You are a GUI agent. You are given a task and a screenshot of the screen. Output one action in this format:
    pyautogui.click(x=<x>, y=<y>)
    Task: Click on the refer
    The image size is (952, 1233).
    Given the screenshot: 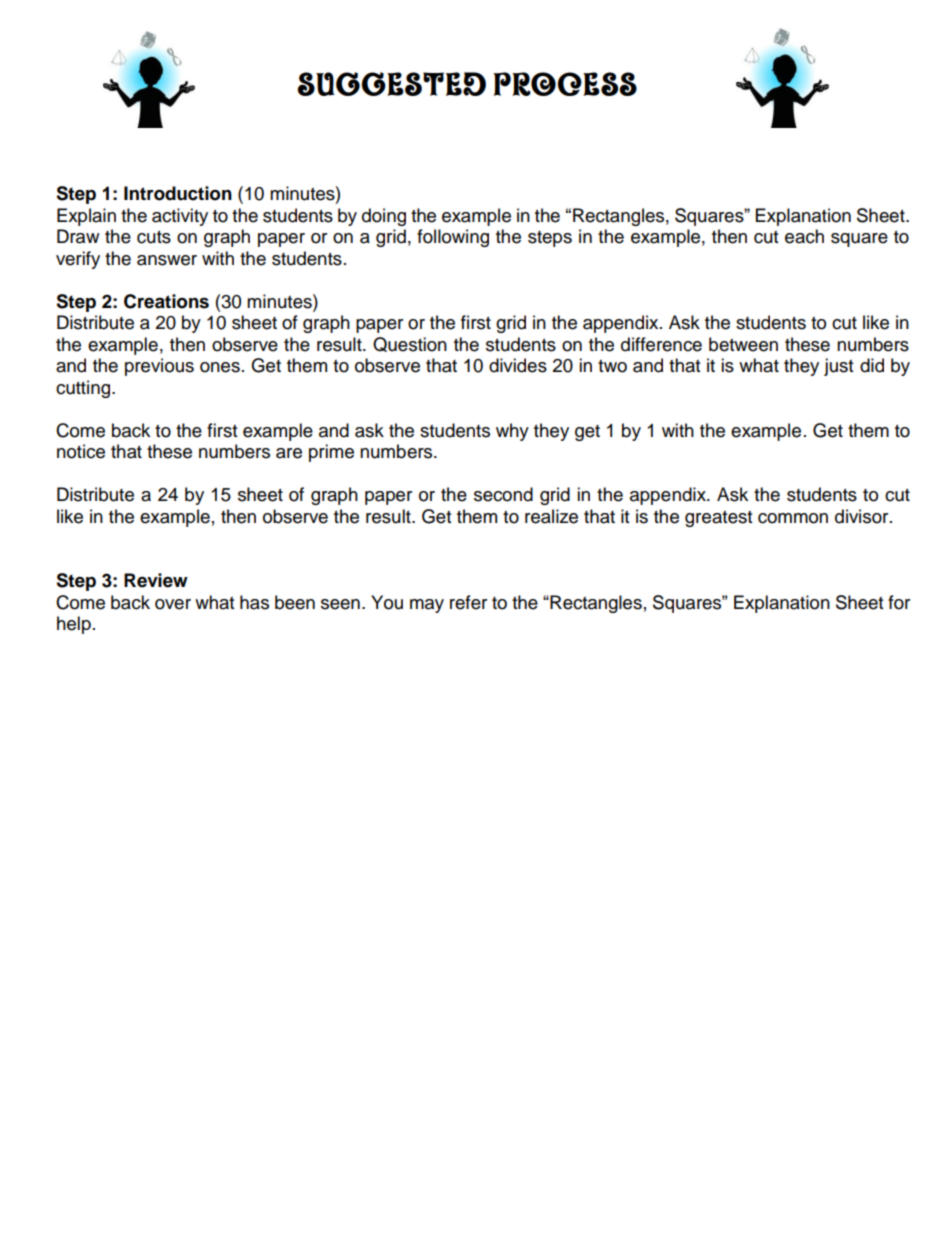 What is the action you would take?
    pyautogui.click(x=468, y=602)
